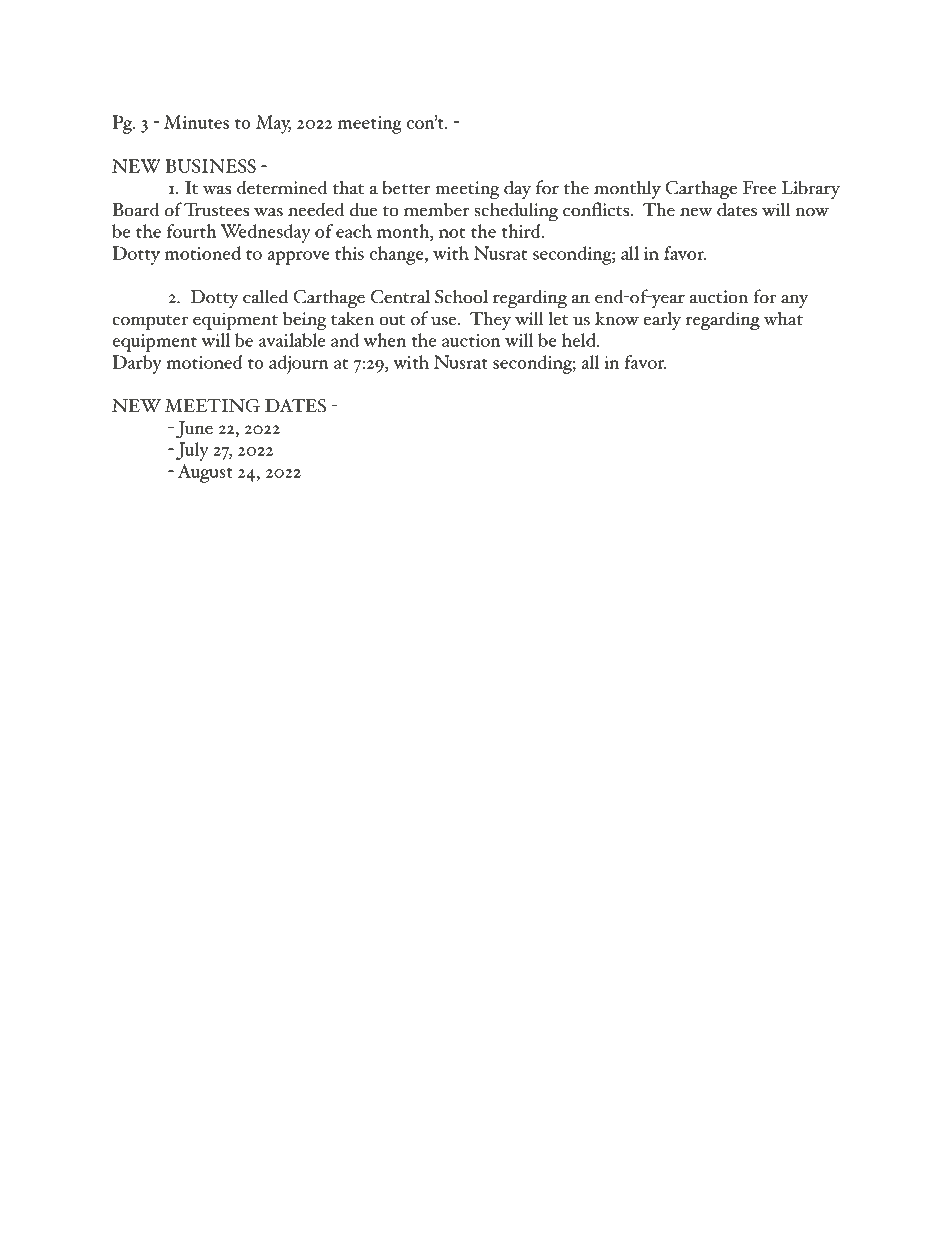 This document has height=1233, width=952. What do you see at coordinates (452, 233) in the document?
I see `not` at bounding box center [452, 233].
